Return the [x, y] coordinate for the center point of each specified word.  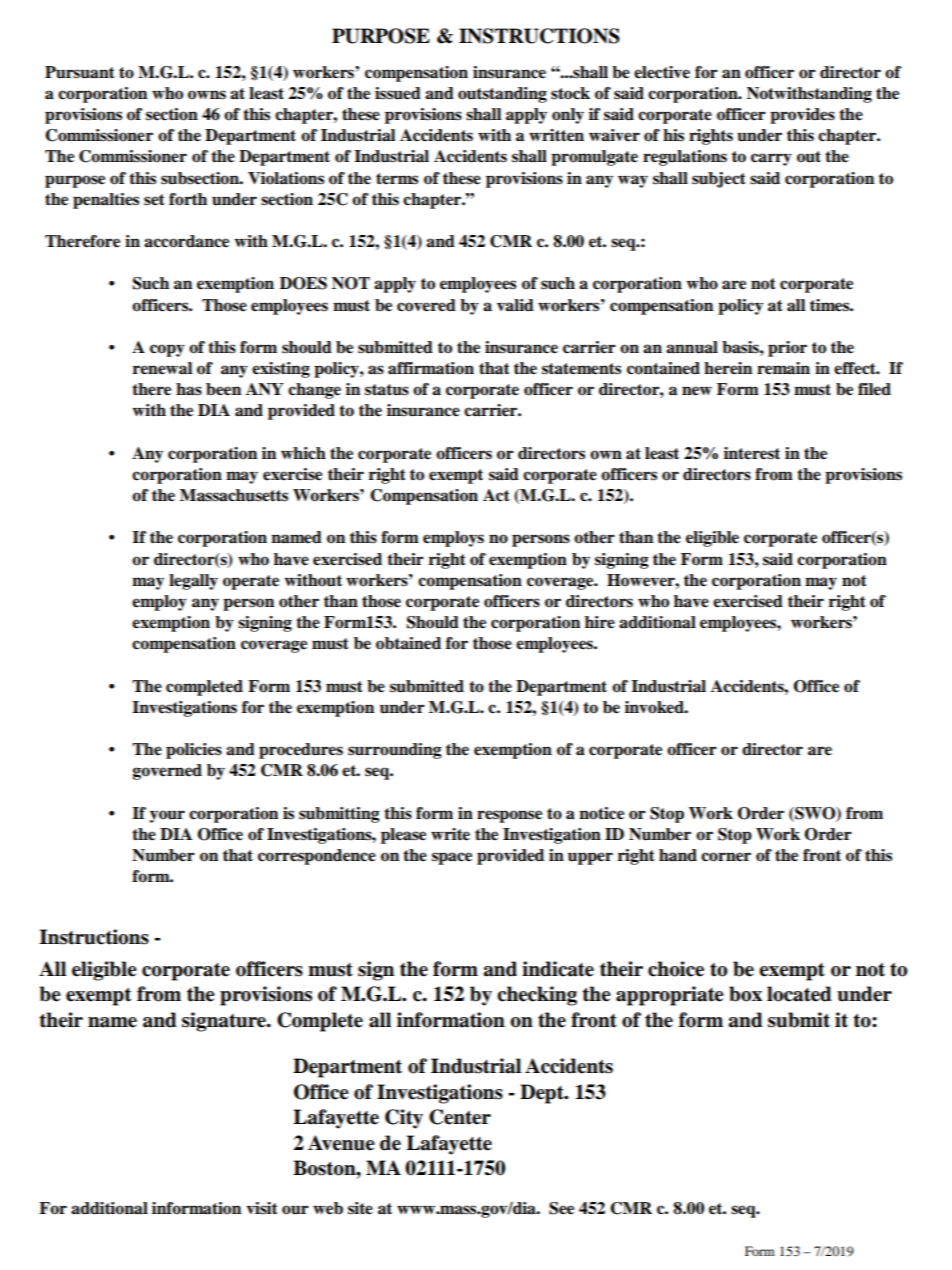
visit [262, 1208]
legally [193, 582]
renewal [162, 368]
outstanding [502, 95]
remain [783, 368]
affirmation [431, 368]
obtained [408, 643]
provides [802, 116]
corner [726, 857]
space [452, 858]
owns [207, 95]
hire [600, 622]
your [167, 816]
